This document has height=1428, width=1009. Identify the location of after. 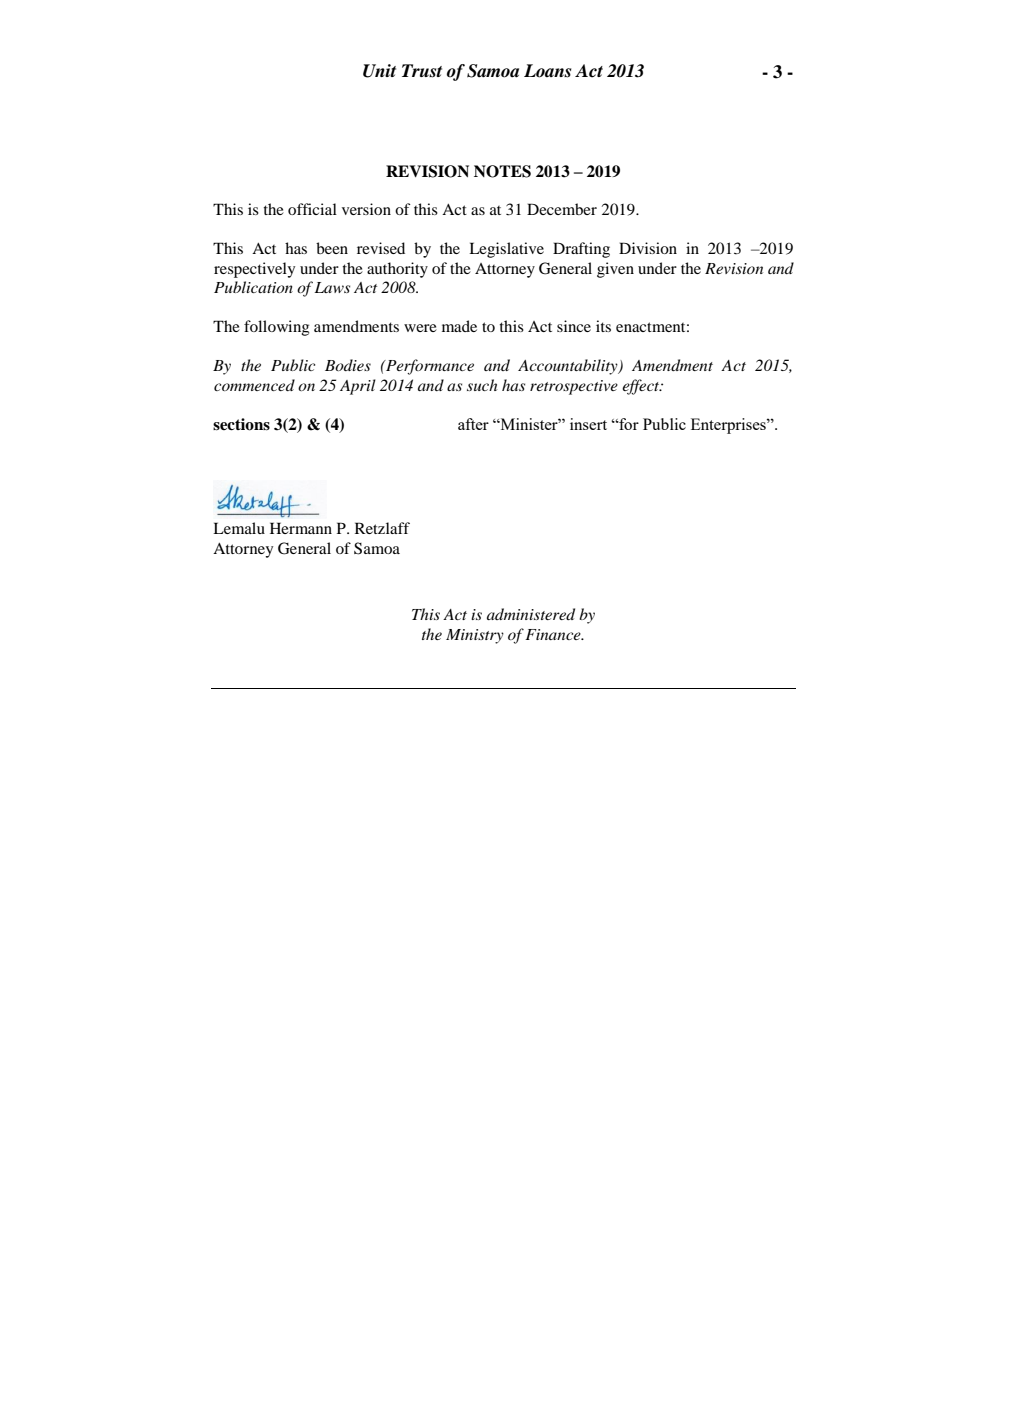
(473, 424).
